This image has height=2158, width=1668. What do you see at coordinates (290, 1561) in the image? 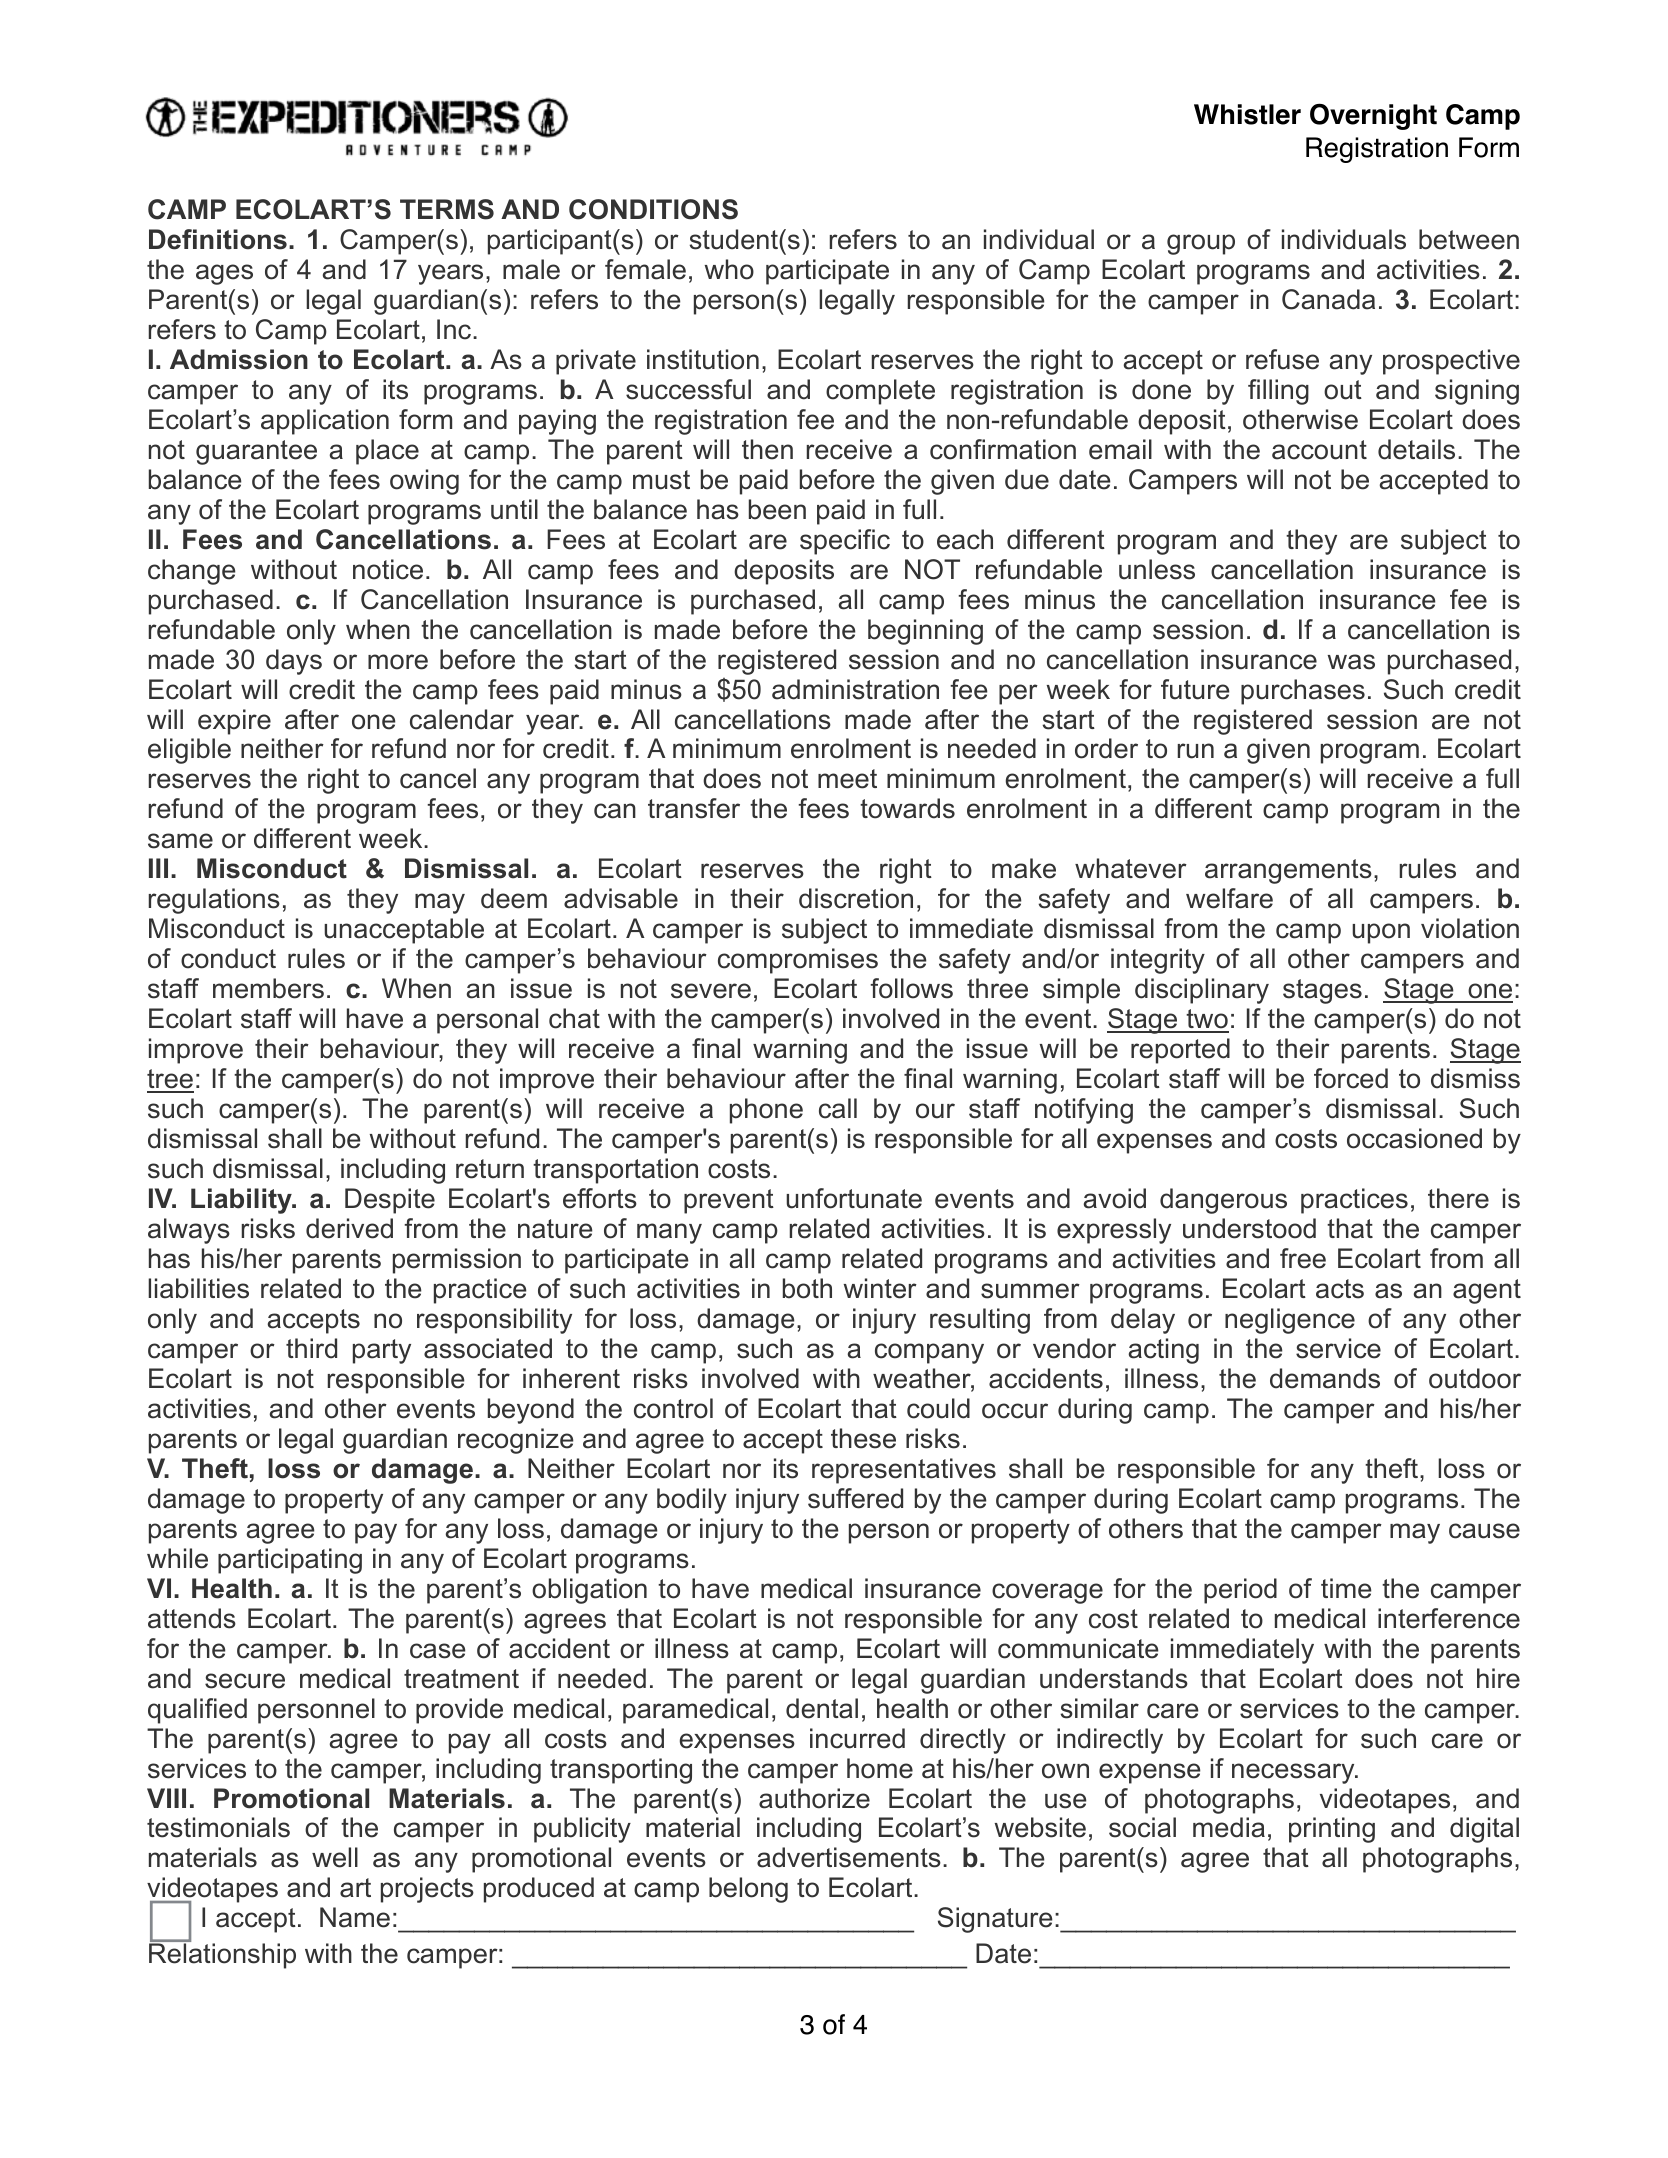
I see `participating` at bounding box center [290, 1561].
